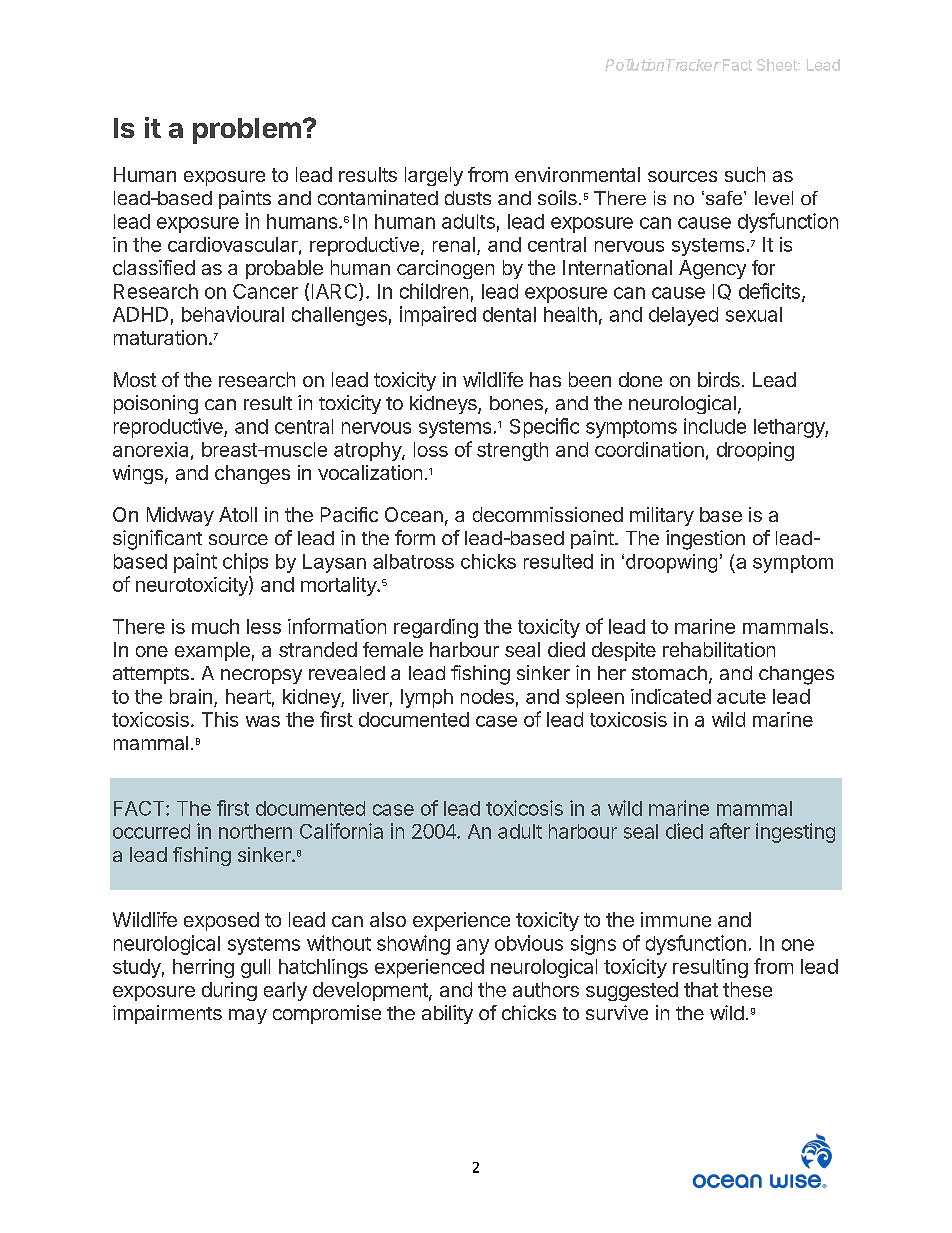  Describe the element at coordinates (434, 176) in the page. I see `largely` at that location.
